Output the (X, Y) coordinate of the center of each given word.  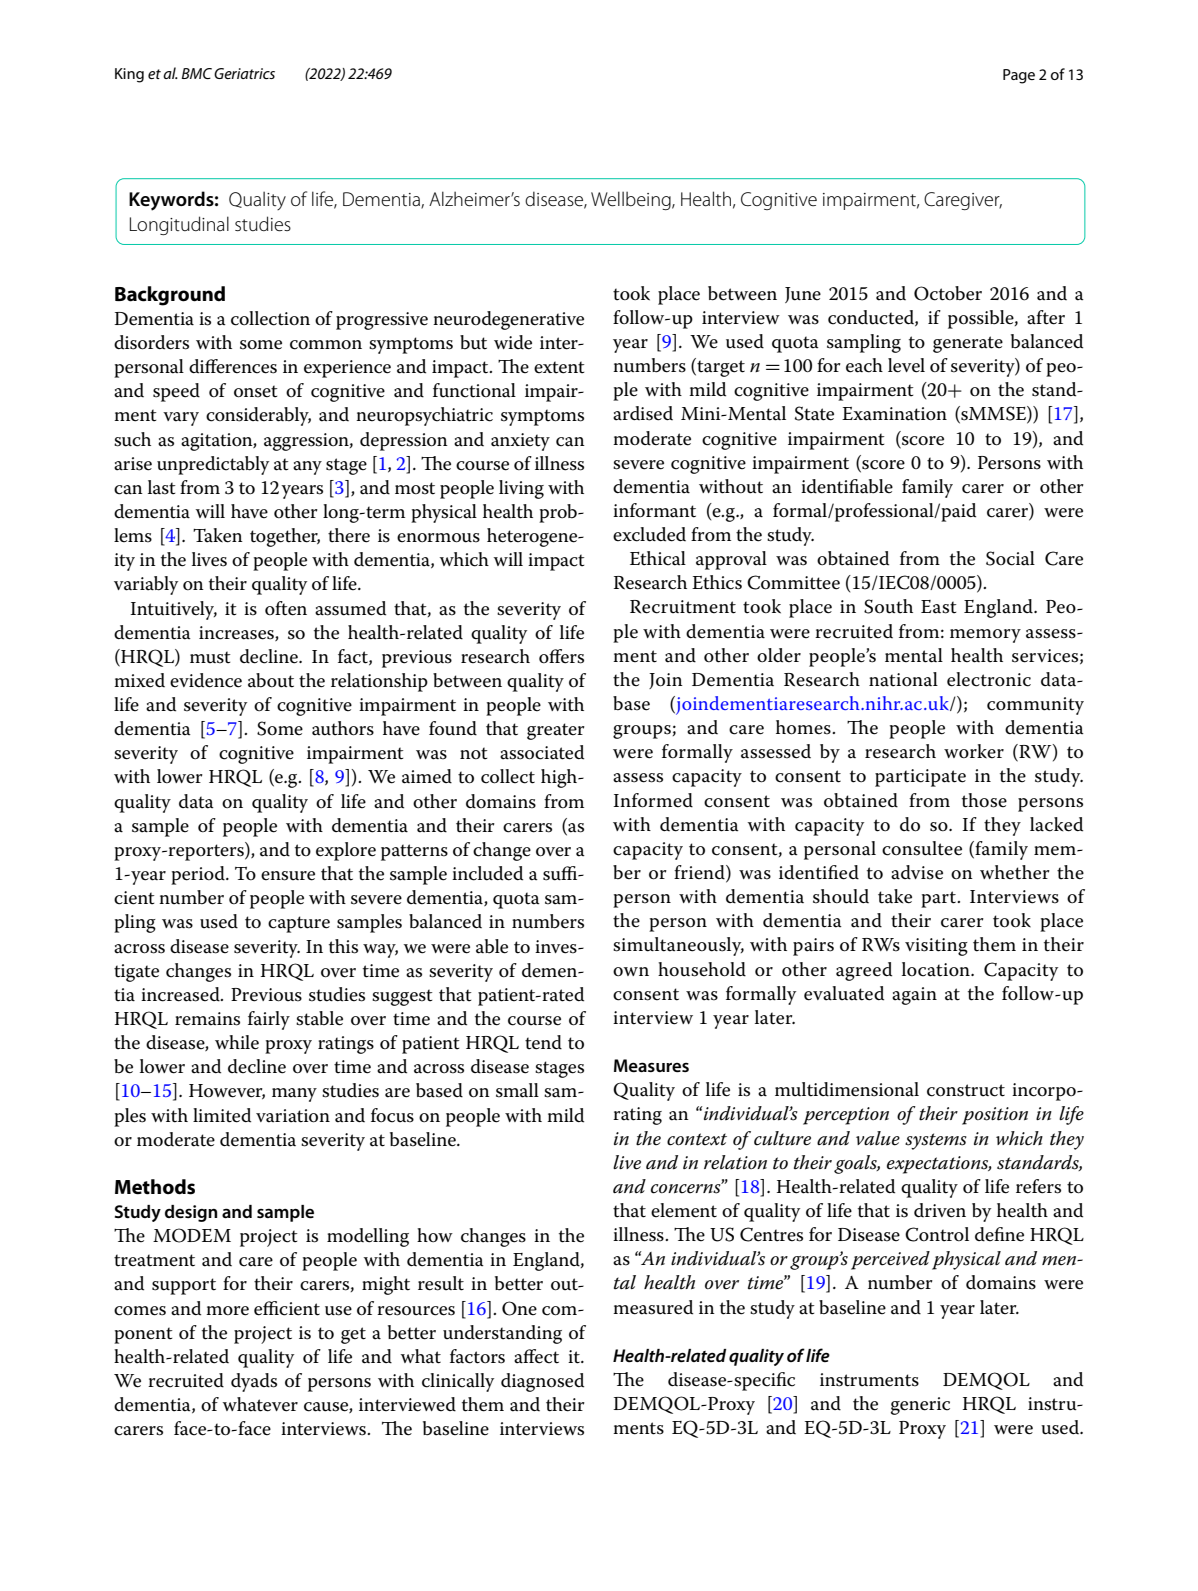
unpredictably (213, 465)
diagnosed (542, 1382)
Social (1010, 558)
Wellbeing (632, 200)
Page (1019, 76)
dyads (254, 1382)
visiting (936, 947)
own (631, 972)
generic (920, 1406)
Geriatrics (244, 73)
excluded (649, 534)
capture (299, 924)
